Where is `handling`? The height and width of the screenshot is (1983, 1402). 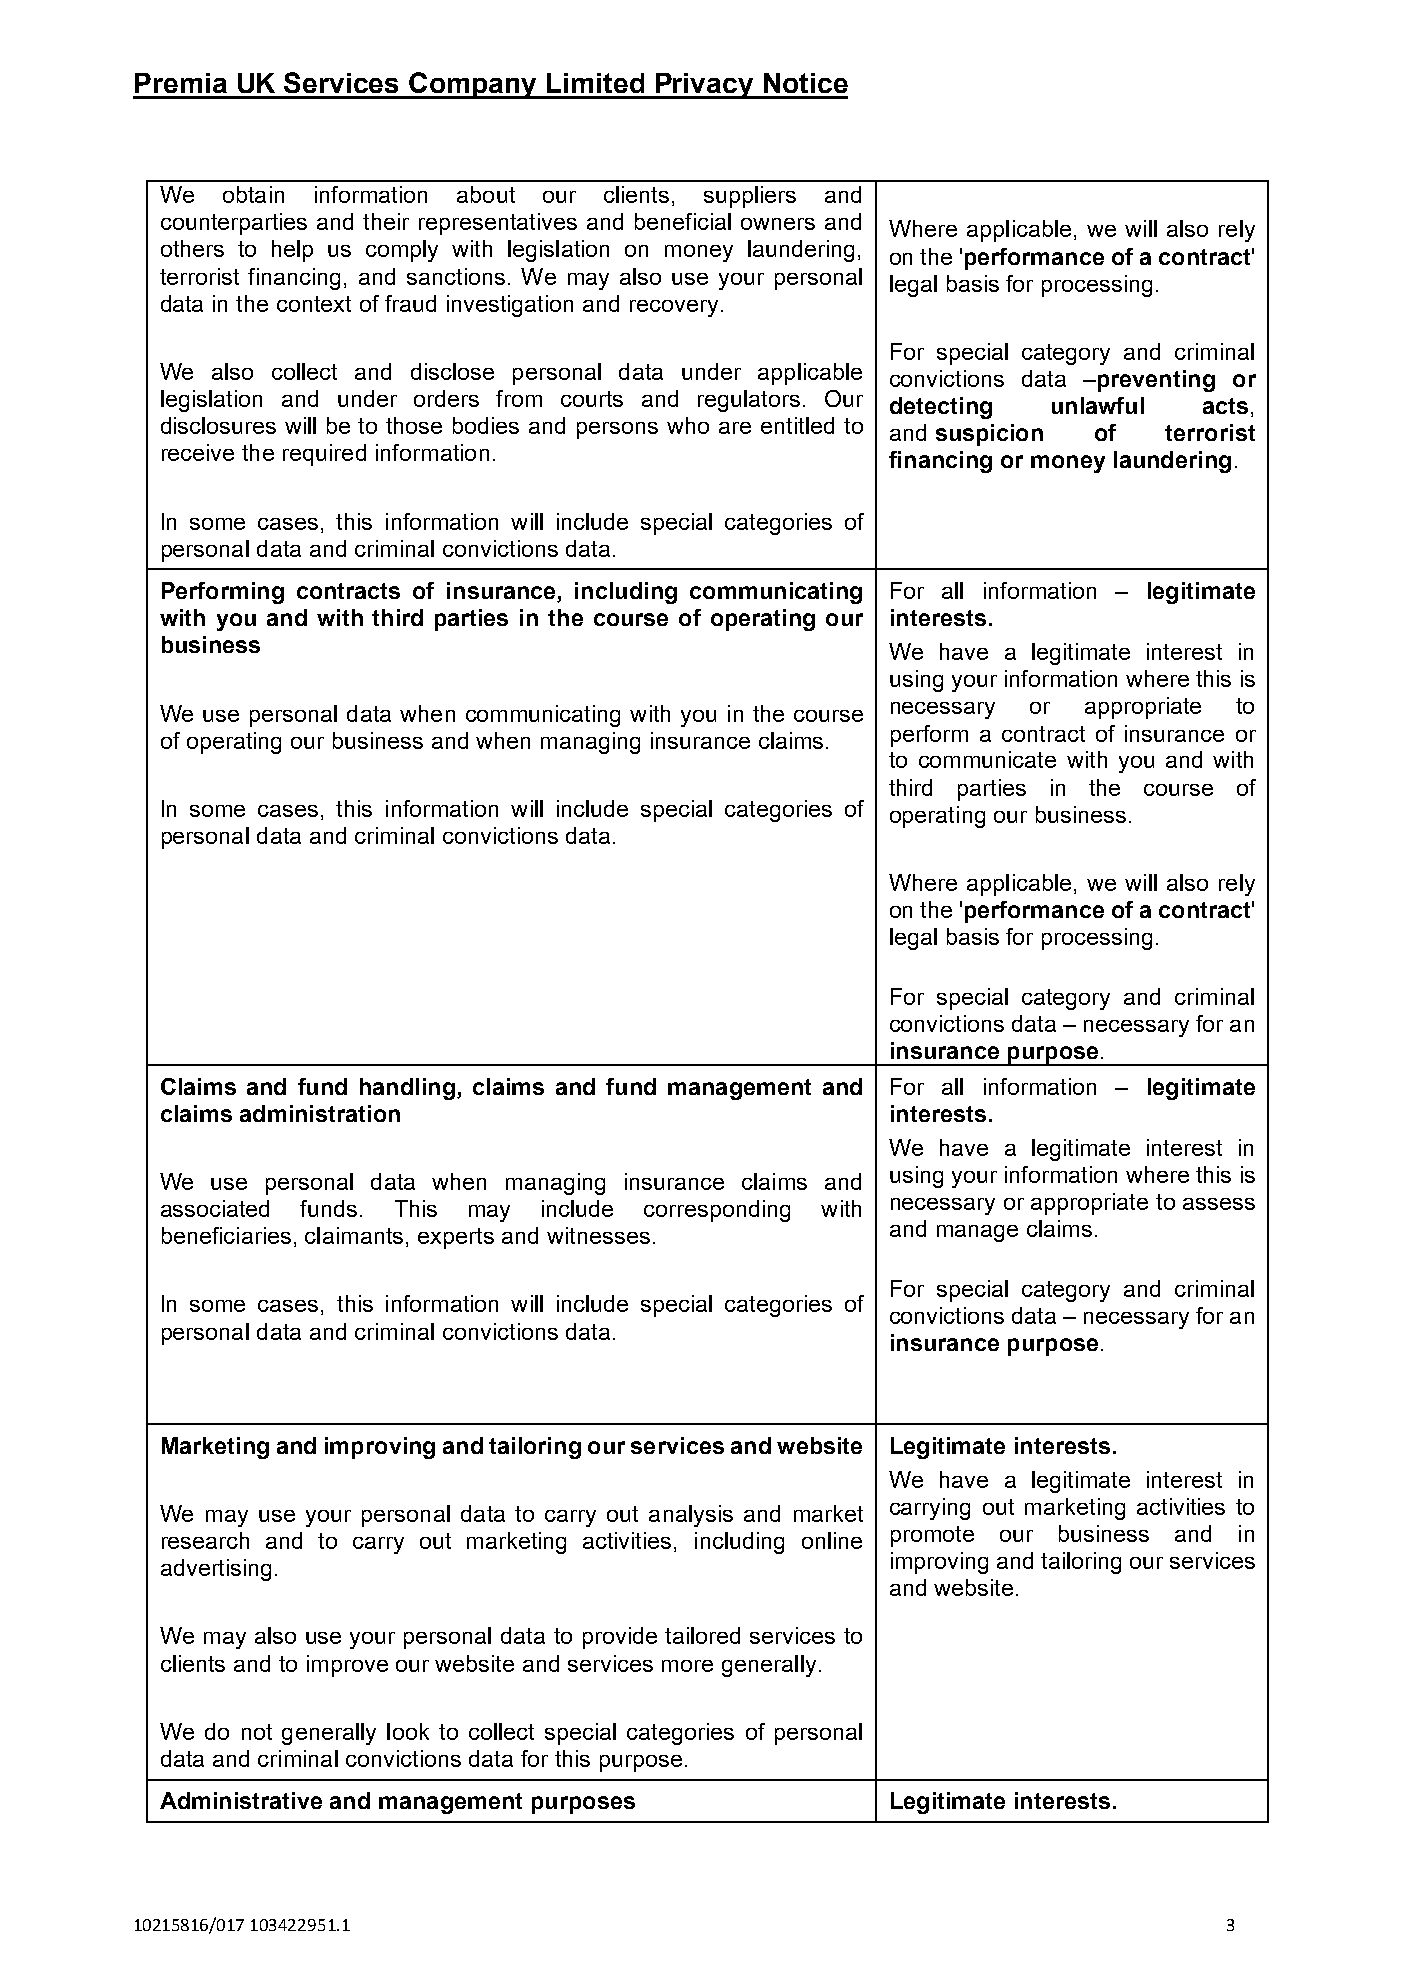 handling is located at coordinates (407, 1089).
